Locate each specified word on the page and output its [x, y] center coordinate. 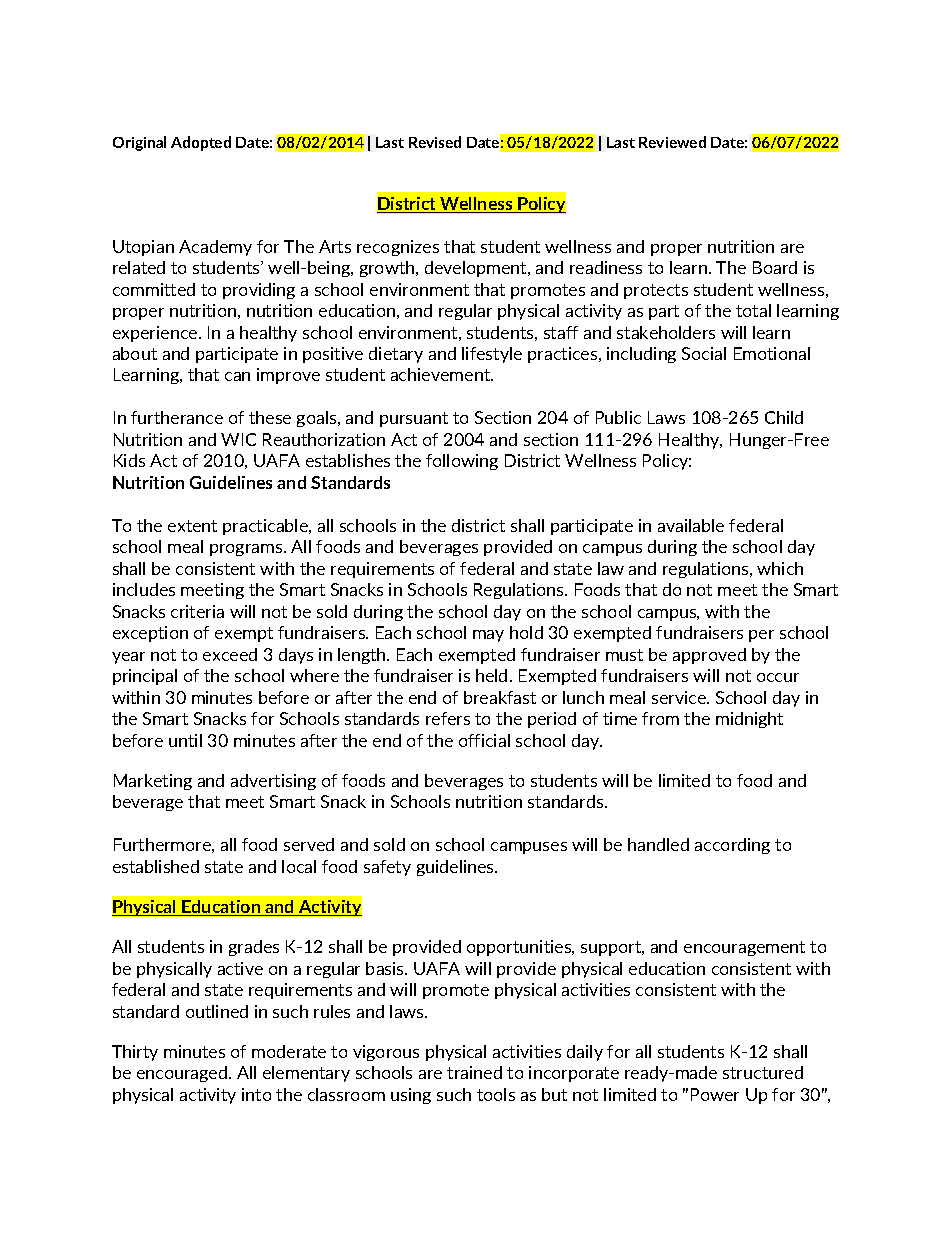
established [156, 866]
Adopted [201, 143]
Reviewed [672, 142]
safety [387, 868]
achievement [442, 374]
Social [704, 353]
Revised [435, 142]
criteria [197, 611]
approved [709, 656]
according [732, 846]
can [237, 376]
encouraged [183, 1074]
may [488, 636]
